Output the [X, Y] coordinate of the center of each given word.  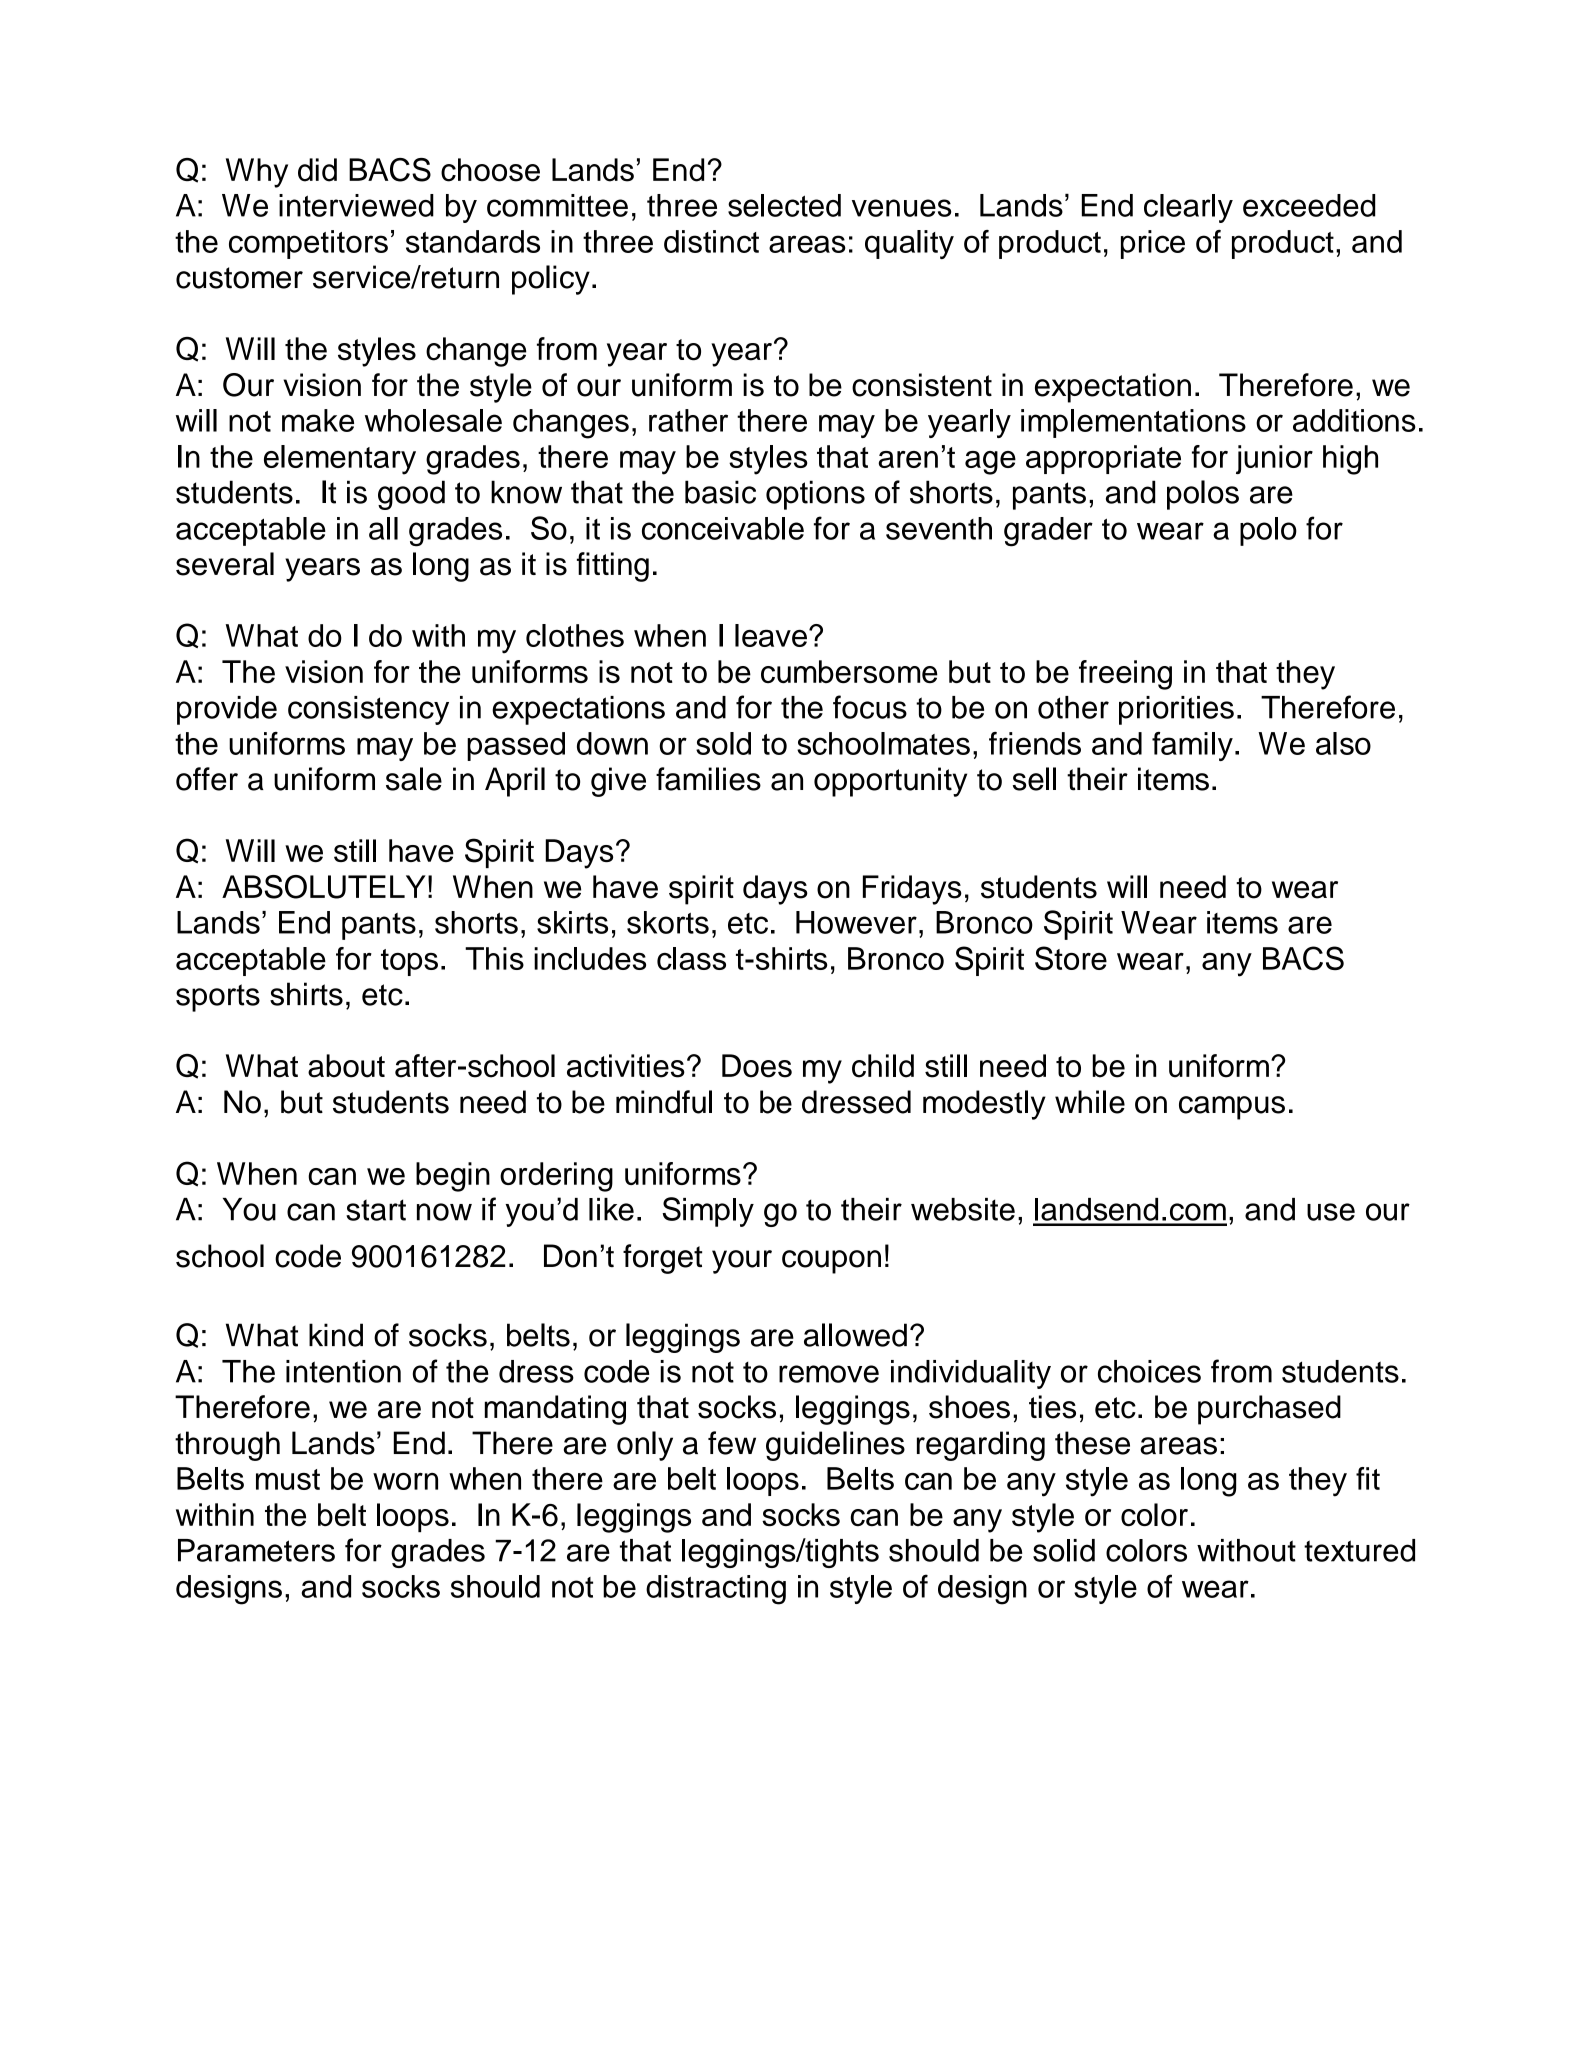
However [856, 922]
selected [784, 205]
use [1331, 1212]
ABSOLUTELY [324, 887]
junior [1274, 459]
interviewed [356, 205]
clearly [1188, 208]
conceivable [723, 528]
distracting [716, 1590]
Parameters [256, 1550]
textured [1359, 1550]
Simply [708, 1212]
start [376, 1210]
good [411, 495]
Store [1071, 958]
